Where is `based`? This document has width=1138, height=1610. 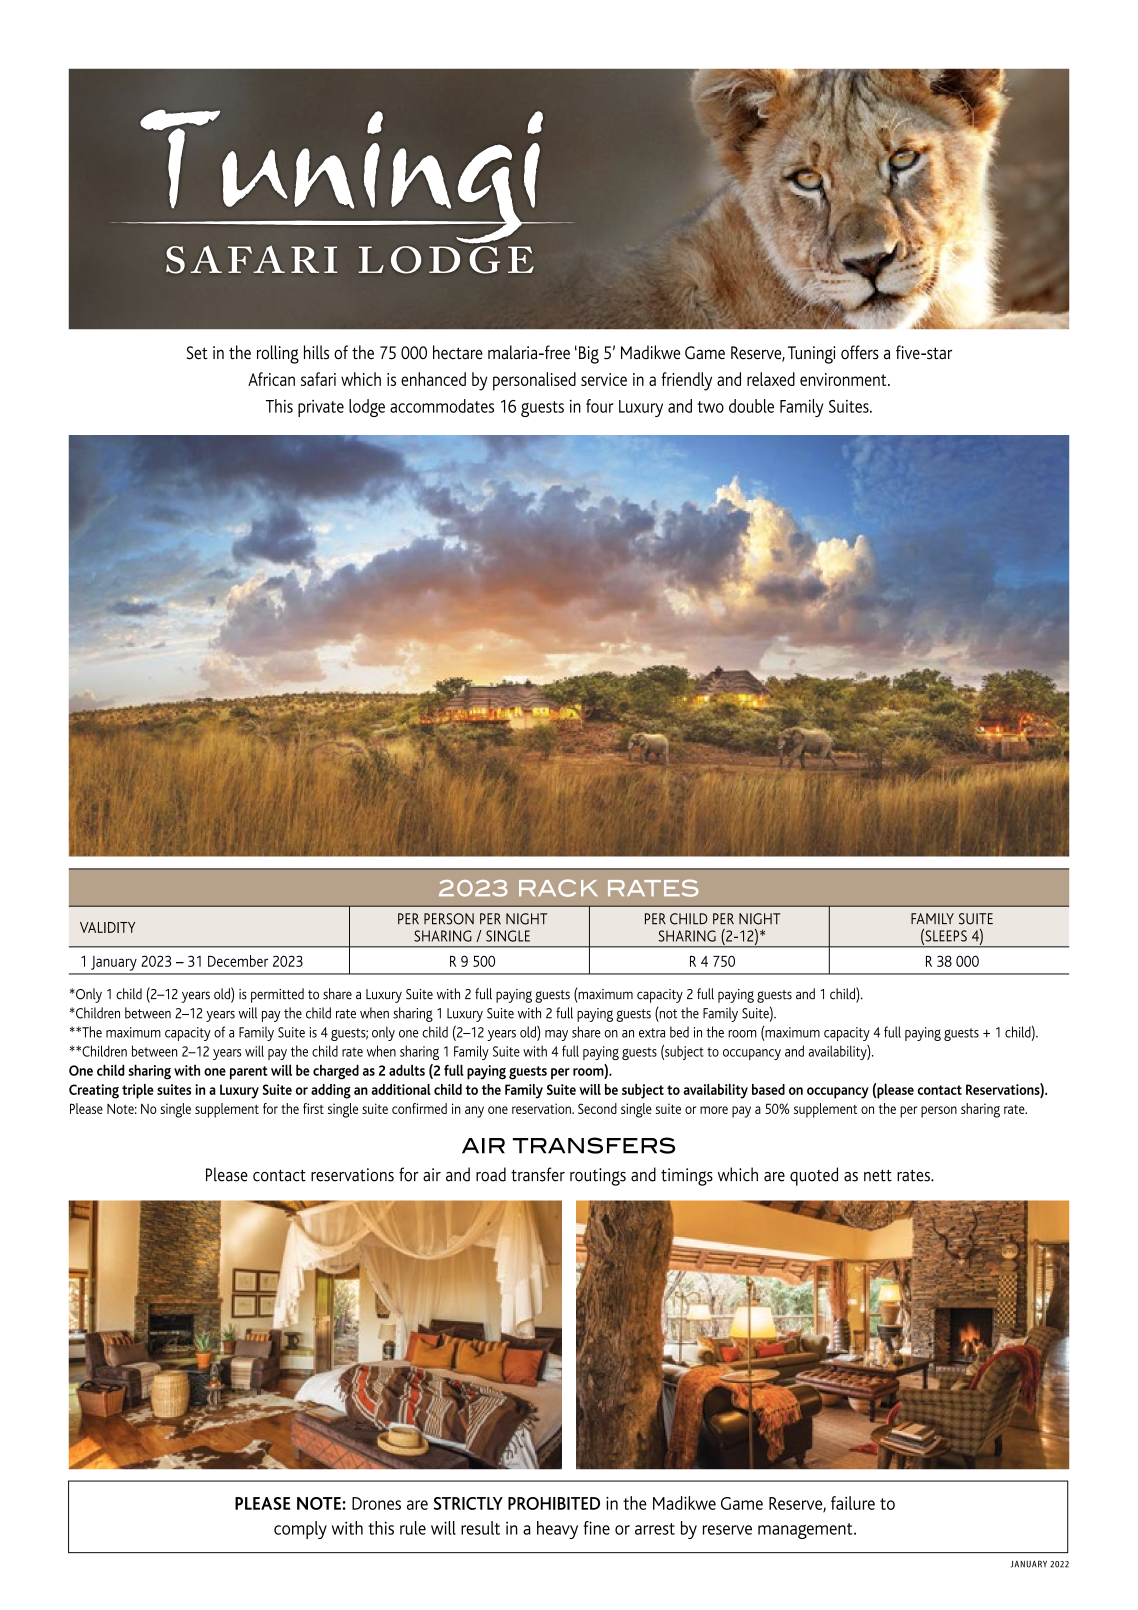 based is located at coordinates (768, 1089).
